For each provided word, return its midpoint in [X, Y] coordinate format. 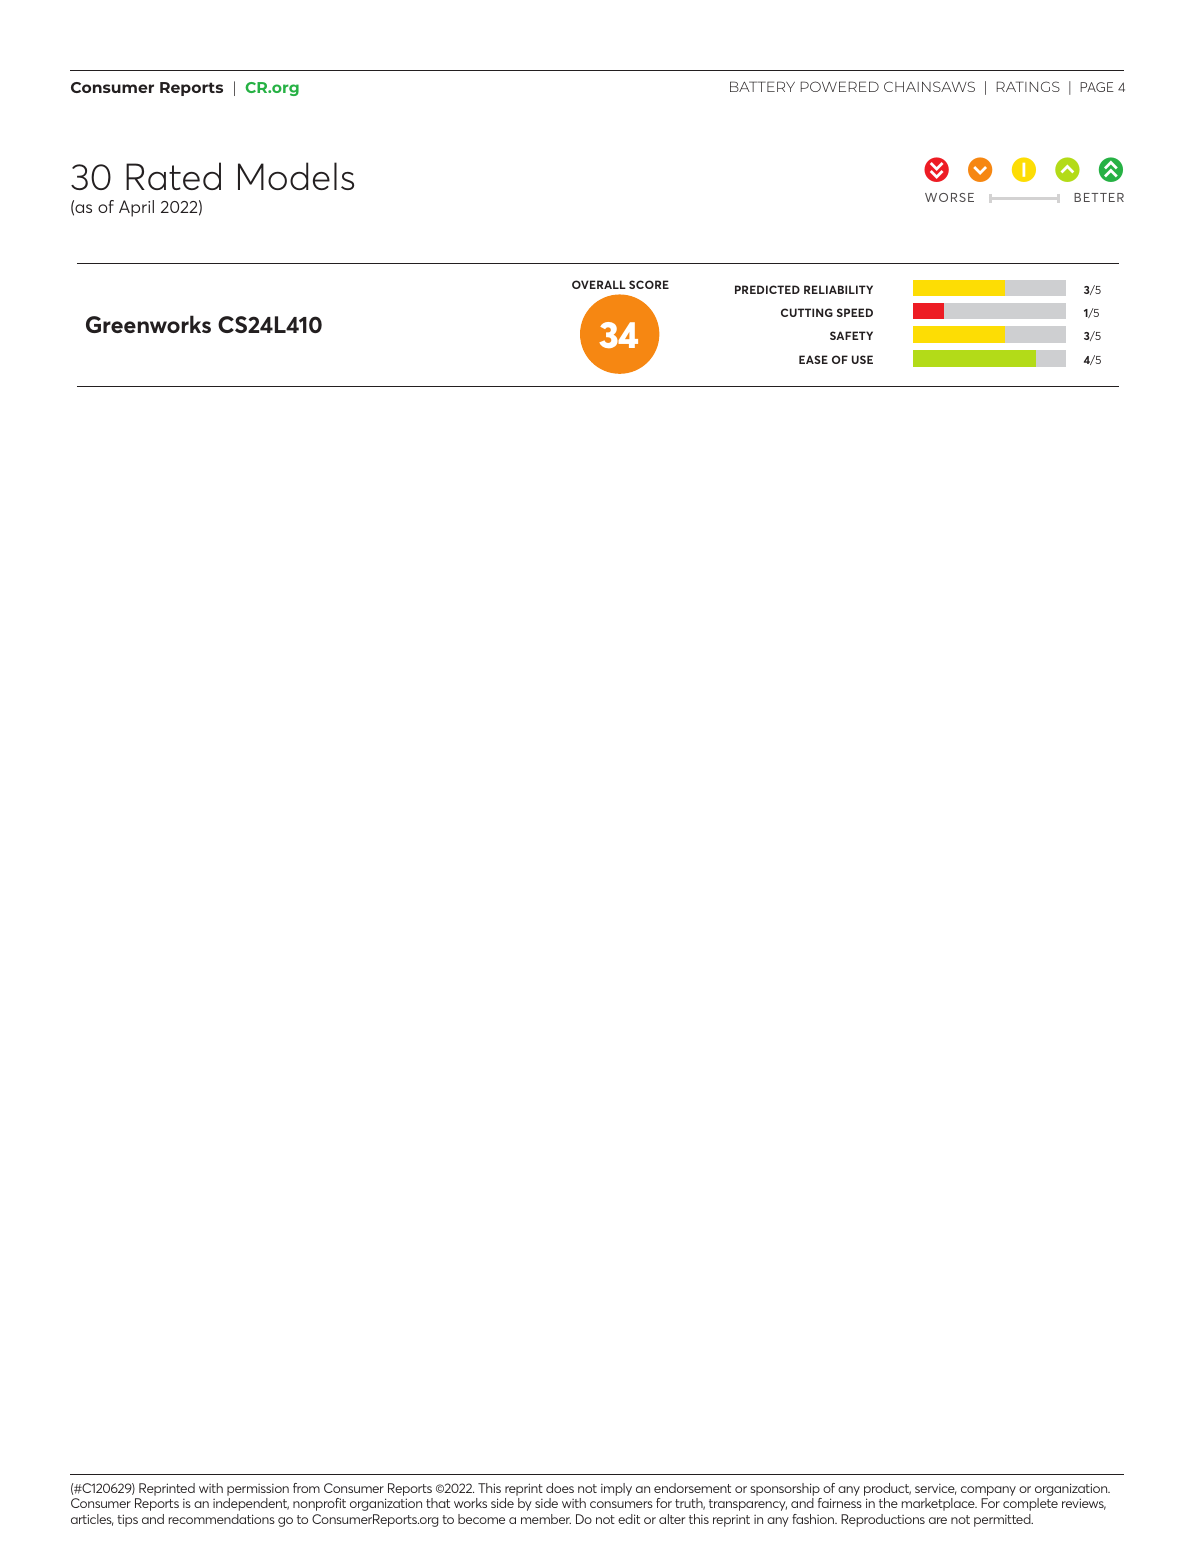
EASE [813, 359]
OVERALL [599, 284]
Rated [173, 176]
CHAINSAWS [929, 86]
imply [616, 1489]
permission [258, 1490]
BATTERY [762, 86]
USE [862, 359]
